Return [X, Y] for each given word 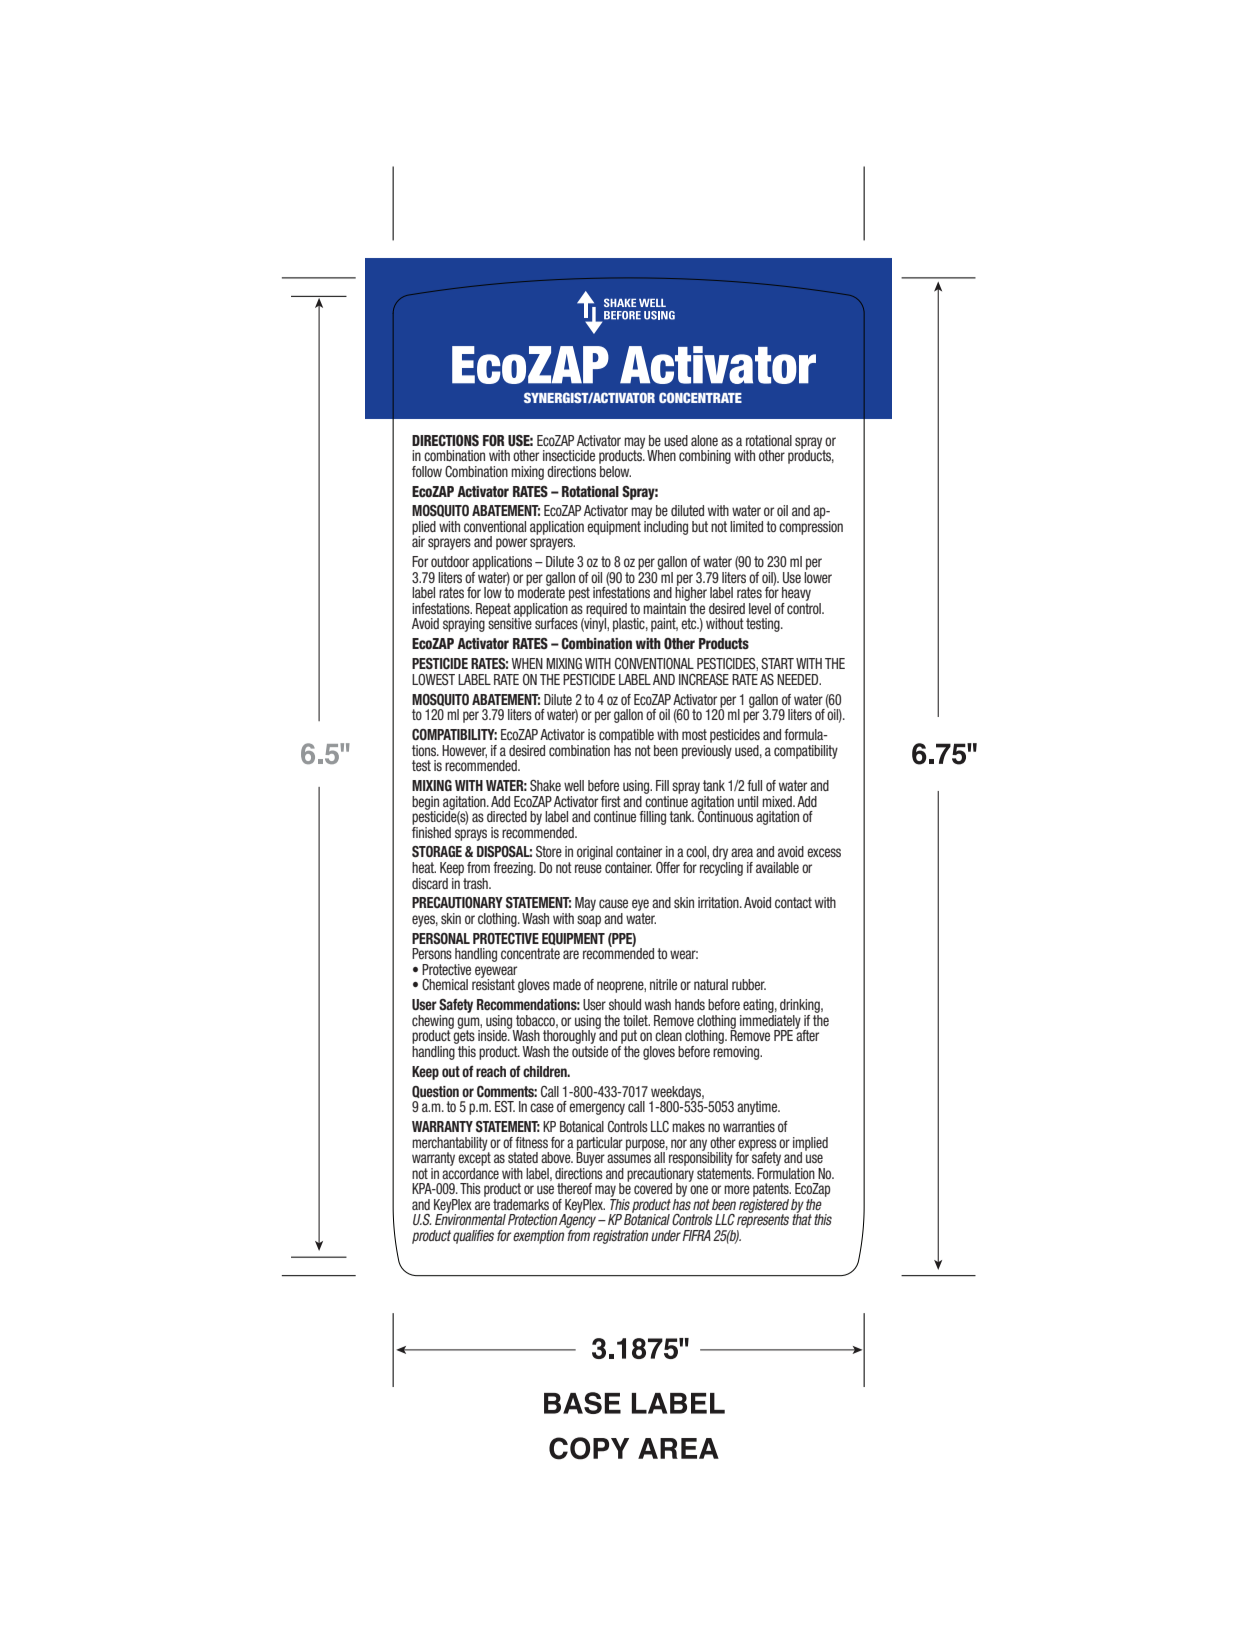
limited [746, 526]
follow [427, 471]
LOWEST [433, 679]
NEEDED [799, 679]
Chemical [445, 984]
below [615, 470]
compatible [626, 736]
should [625, 1004]
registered [764, 1205]
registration [620, 1237]
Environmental [470, 1218]
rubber [749, 984]
